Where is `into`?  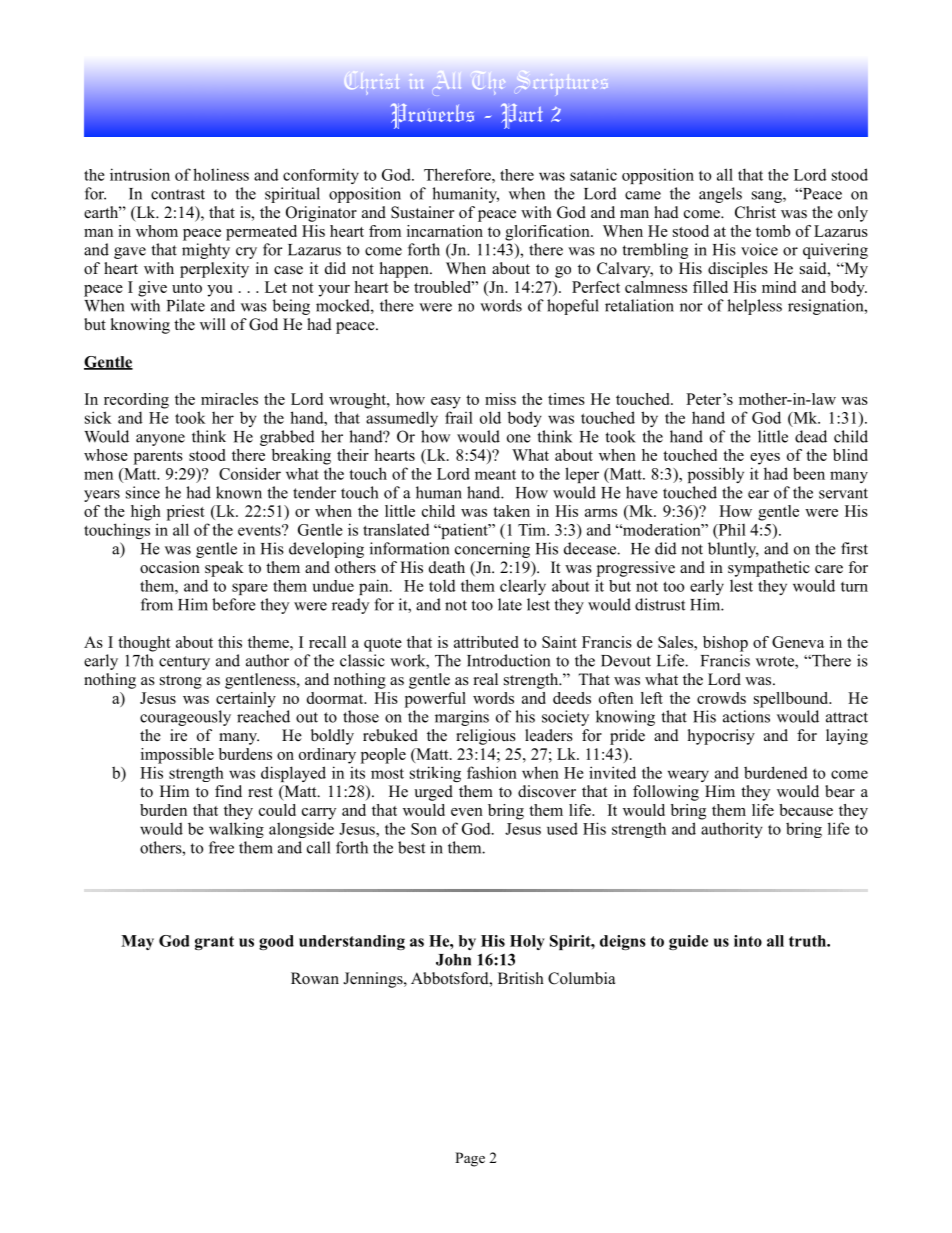
into is located at coordinates (748, 941).
